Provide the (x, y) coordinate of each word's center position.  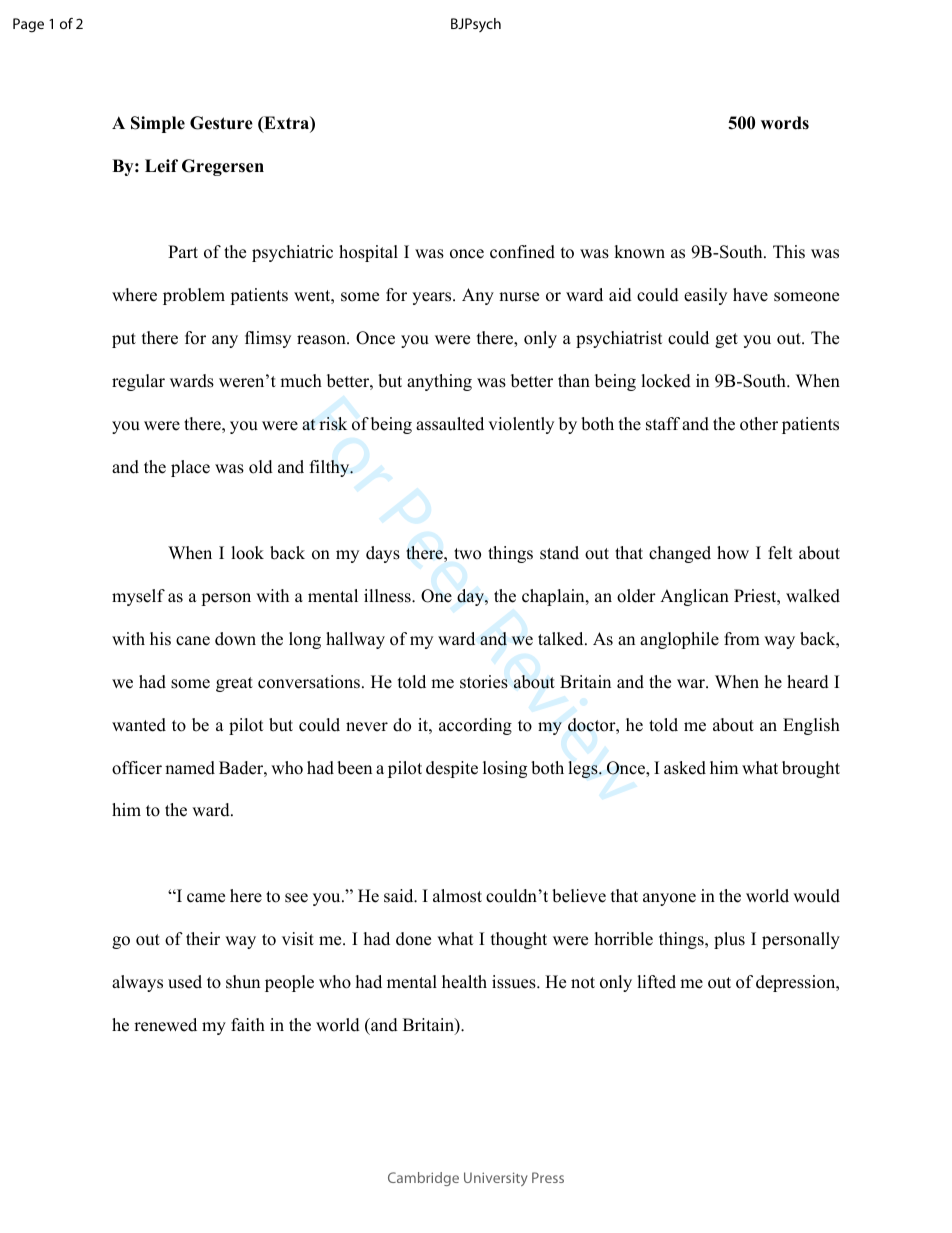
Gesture (221, 123)
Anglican (694, 597)
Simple (158, 124)
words (785, 123)
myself (138, 597)
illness (388, 596)
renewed (165, 1025)
